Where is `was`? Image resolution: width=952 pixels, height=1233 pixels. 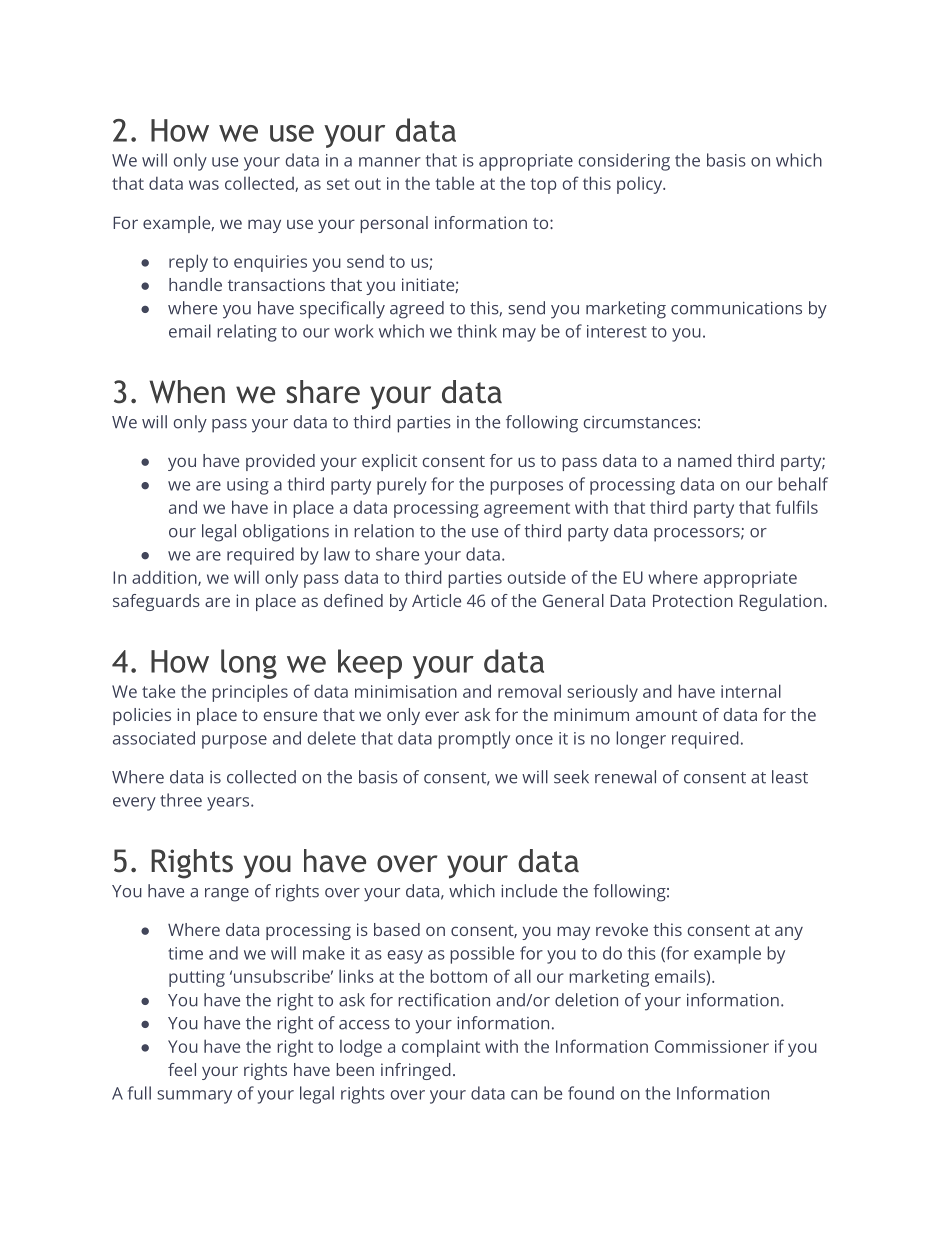 was is located at coordinates (204, 185).
